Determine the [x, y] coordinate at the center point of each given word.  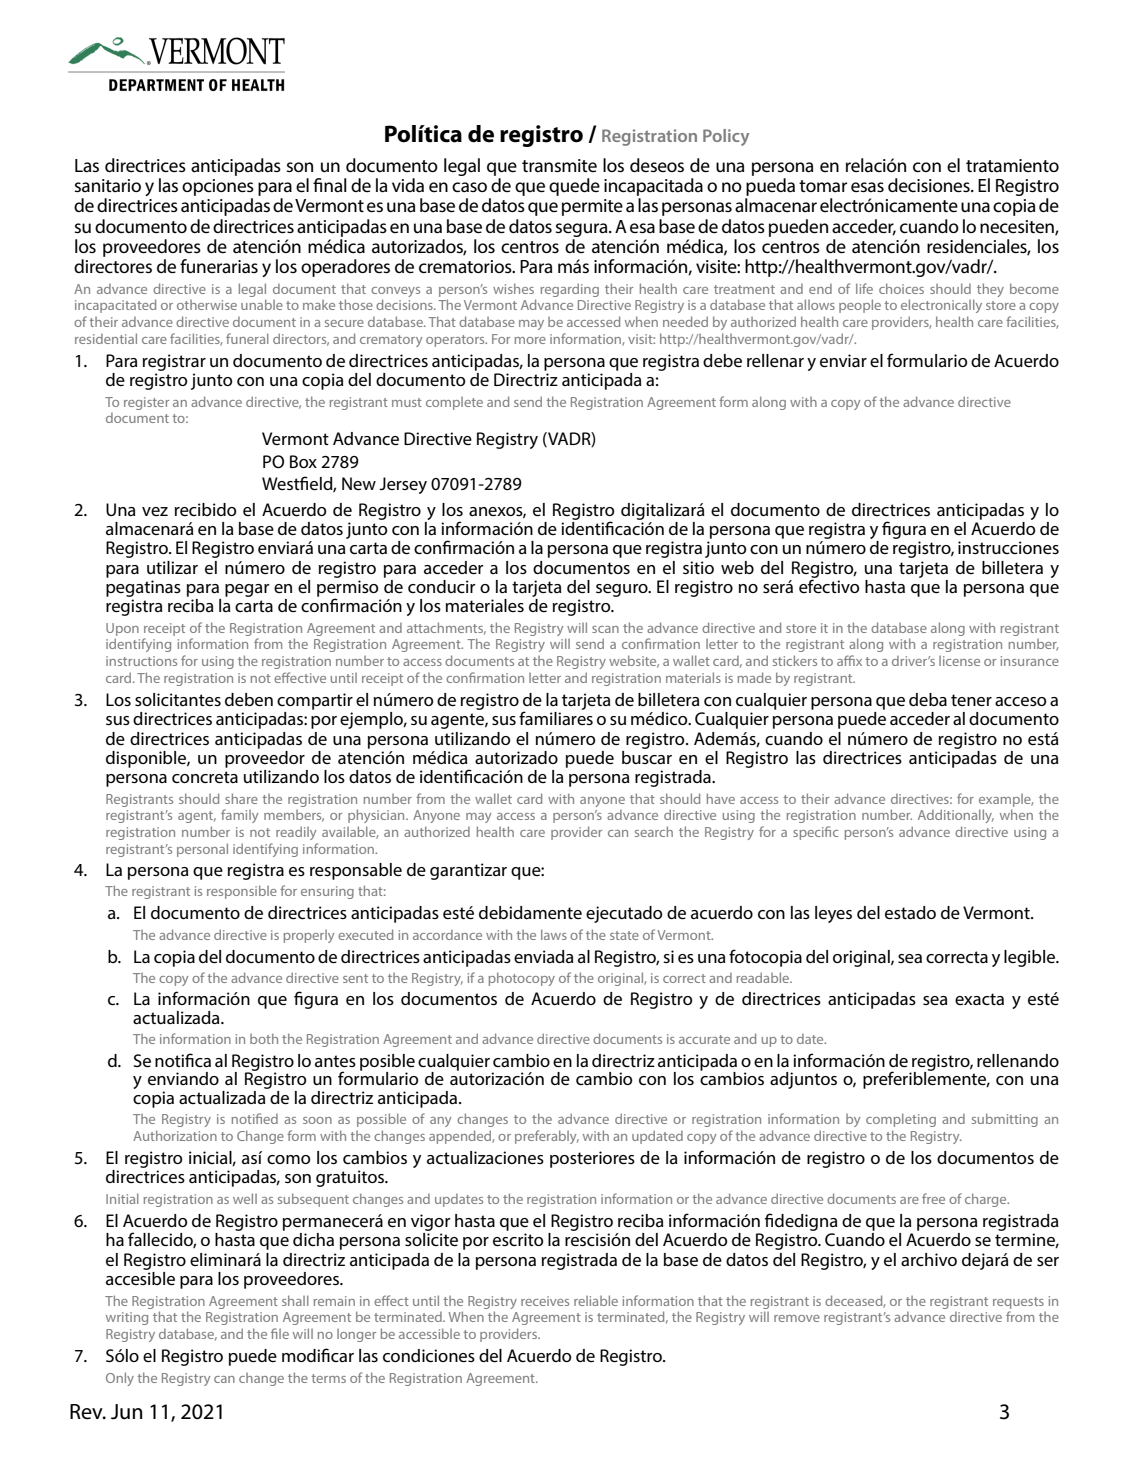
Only [120, 1379]
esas [867, 187]
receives [545, 1301]
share [241, 798]
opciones [218, 187]
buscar [647, 756]
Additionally [956, 816]
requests [1018, 1303]
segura [583, 230]
